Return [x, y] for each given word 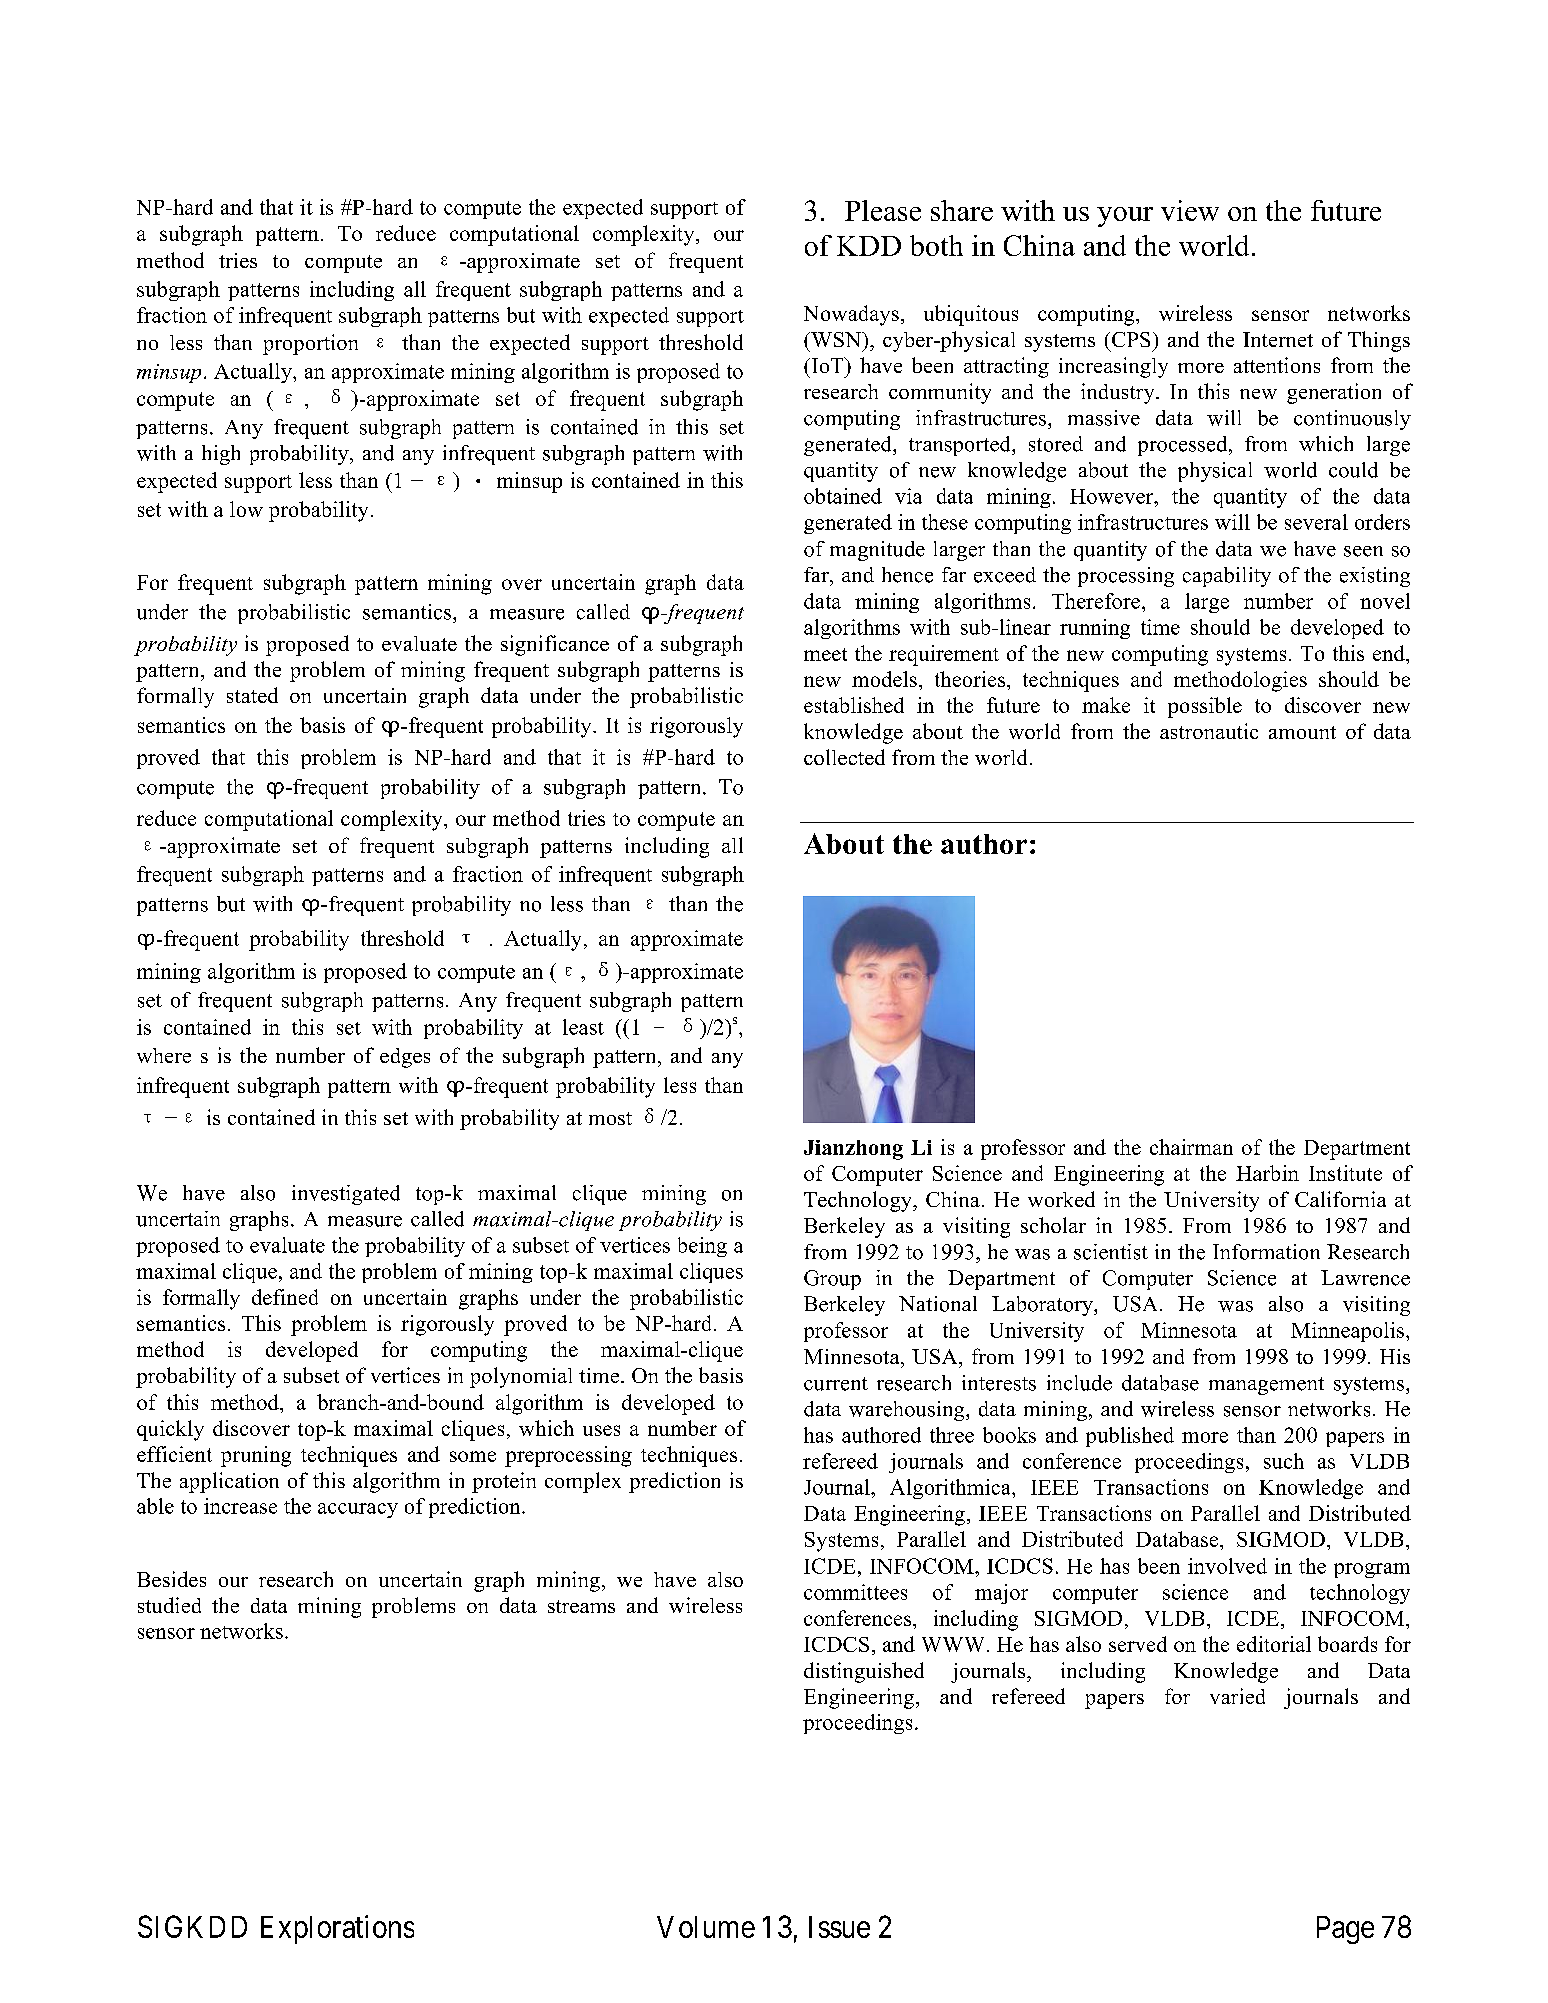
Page [1345, 1930]
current [836, 1384]
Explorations [337, 1929]
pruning [256, 1456]
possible [1205, 707]
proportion [310, 344]
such [1284, 1461]
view [1190, 210]
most [610, 1118]
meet [825, 654]
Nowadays [851, 315]
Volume [706, 1927]
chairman [1191, 1147]
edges [405, 1058]
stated [252, 695]
